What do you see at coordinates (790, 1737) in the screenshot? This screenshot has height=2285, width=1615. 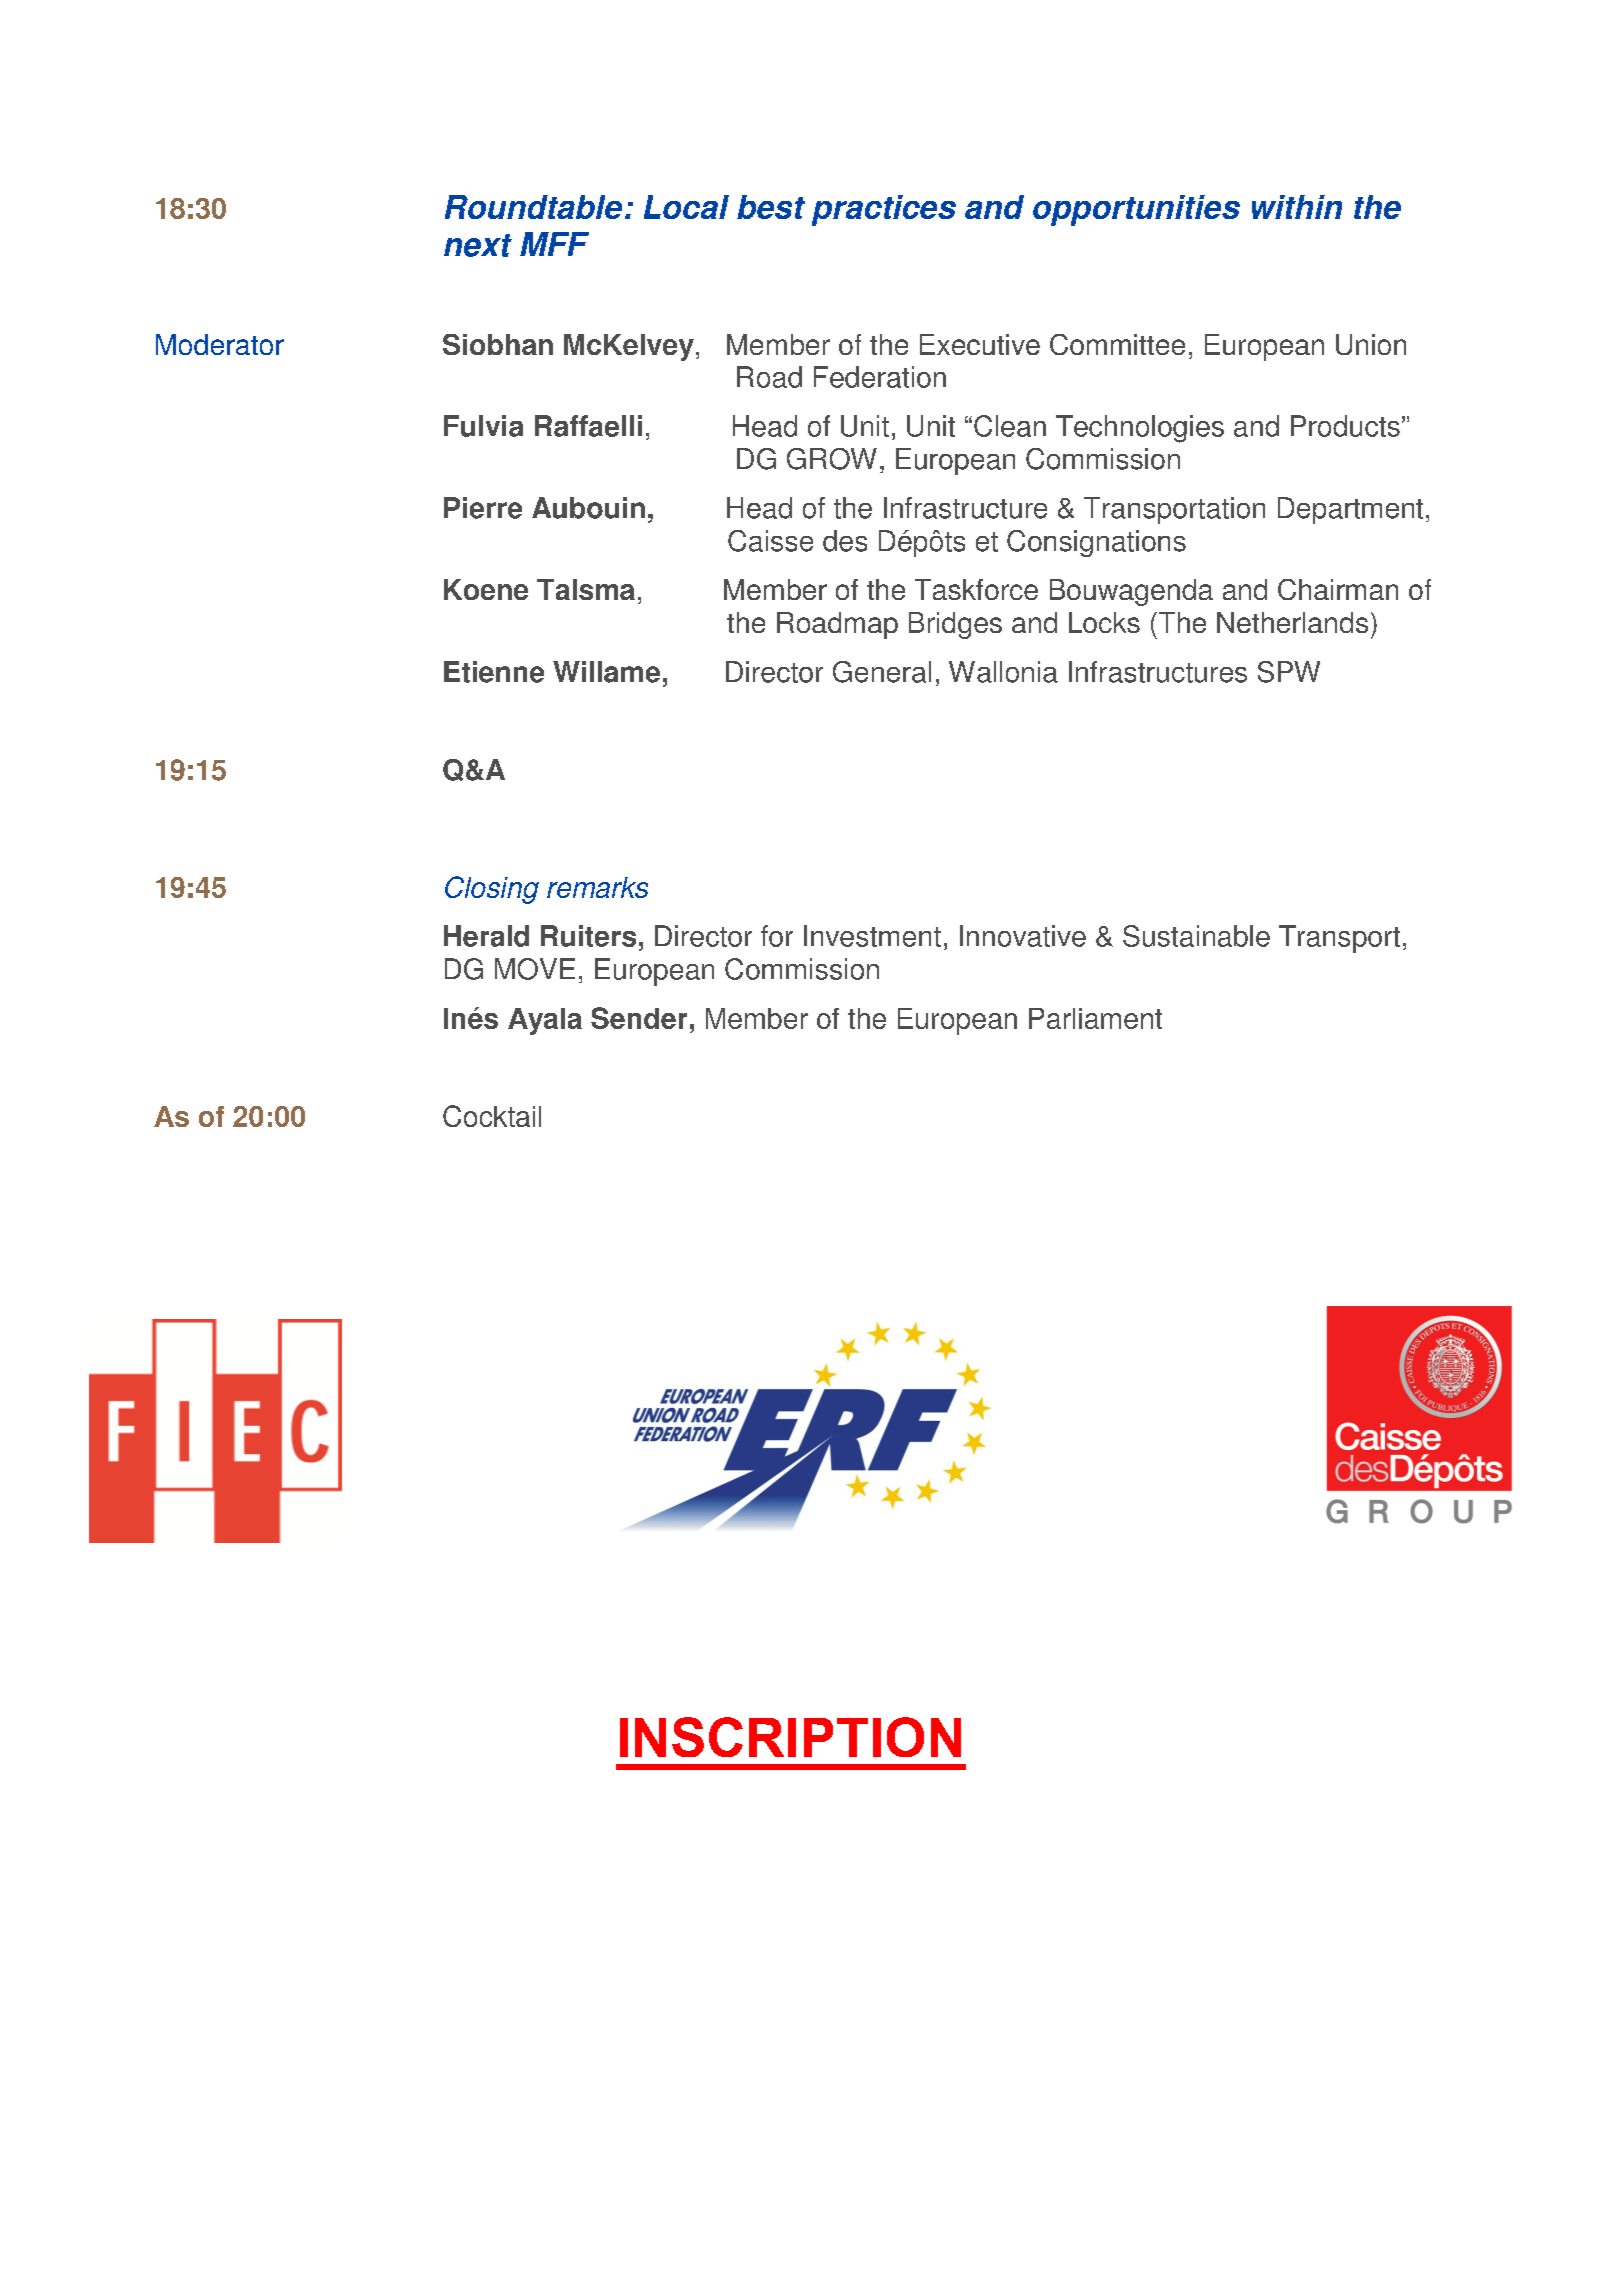 I see `INSCRIPTION` at bounding box center [790, 1737].
